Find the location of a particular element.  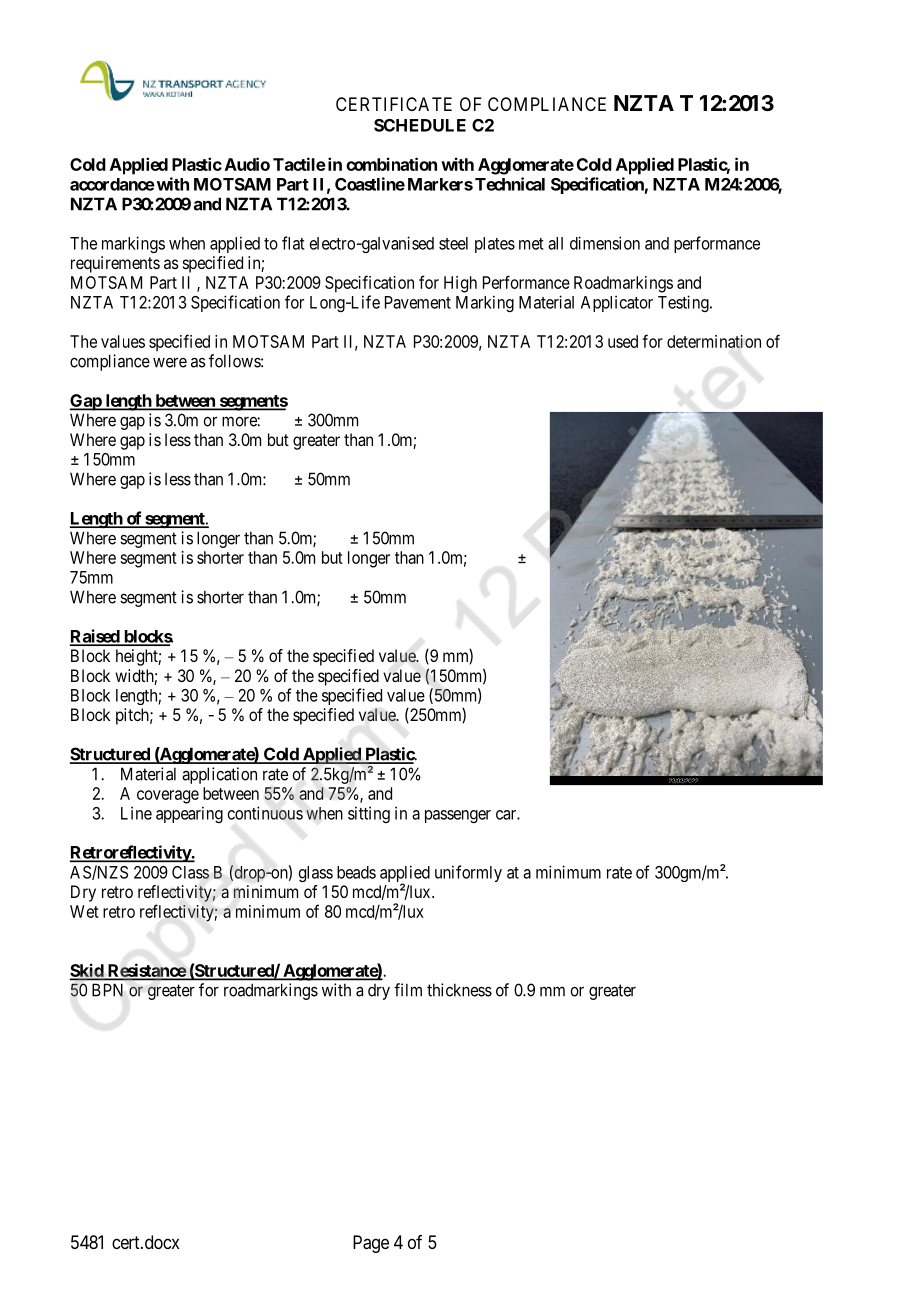

sitting is located at coordinates (369, 814).
